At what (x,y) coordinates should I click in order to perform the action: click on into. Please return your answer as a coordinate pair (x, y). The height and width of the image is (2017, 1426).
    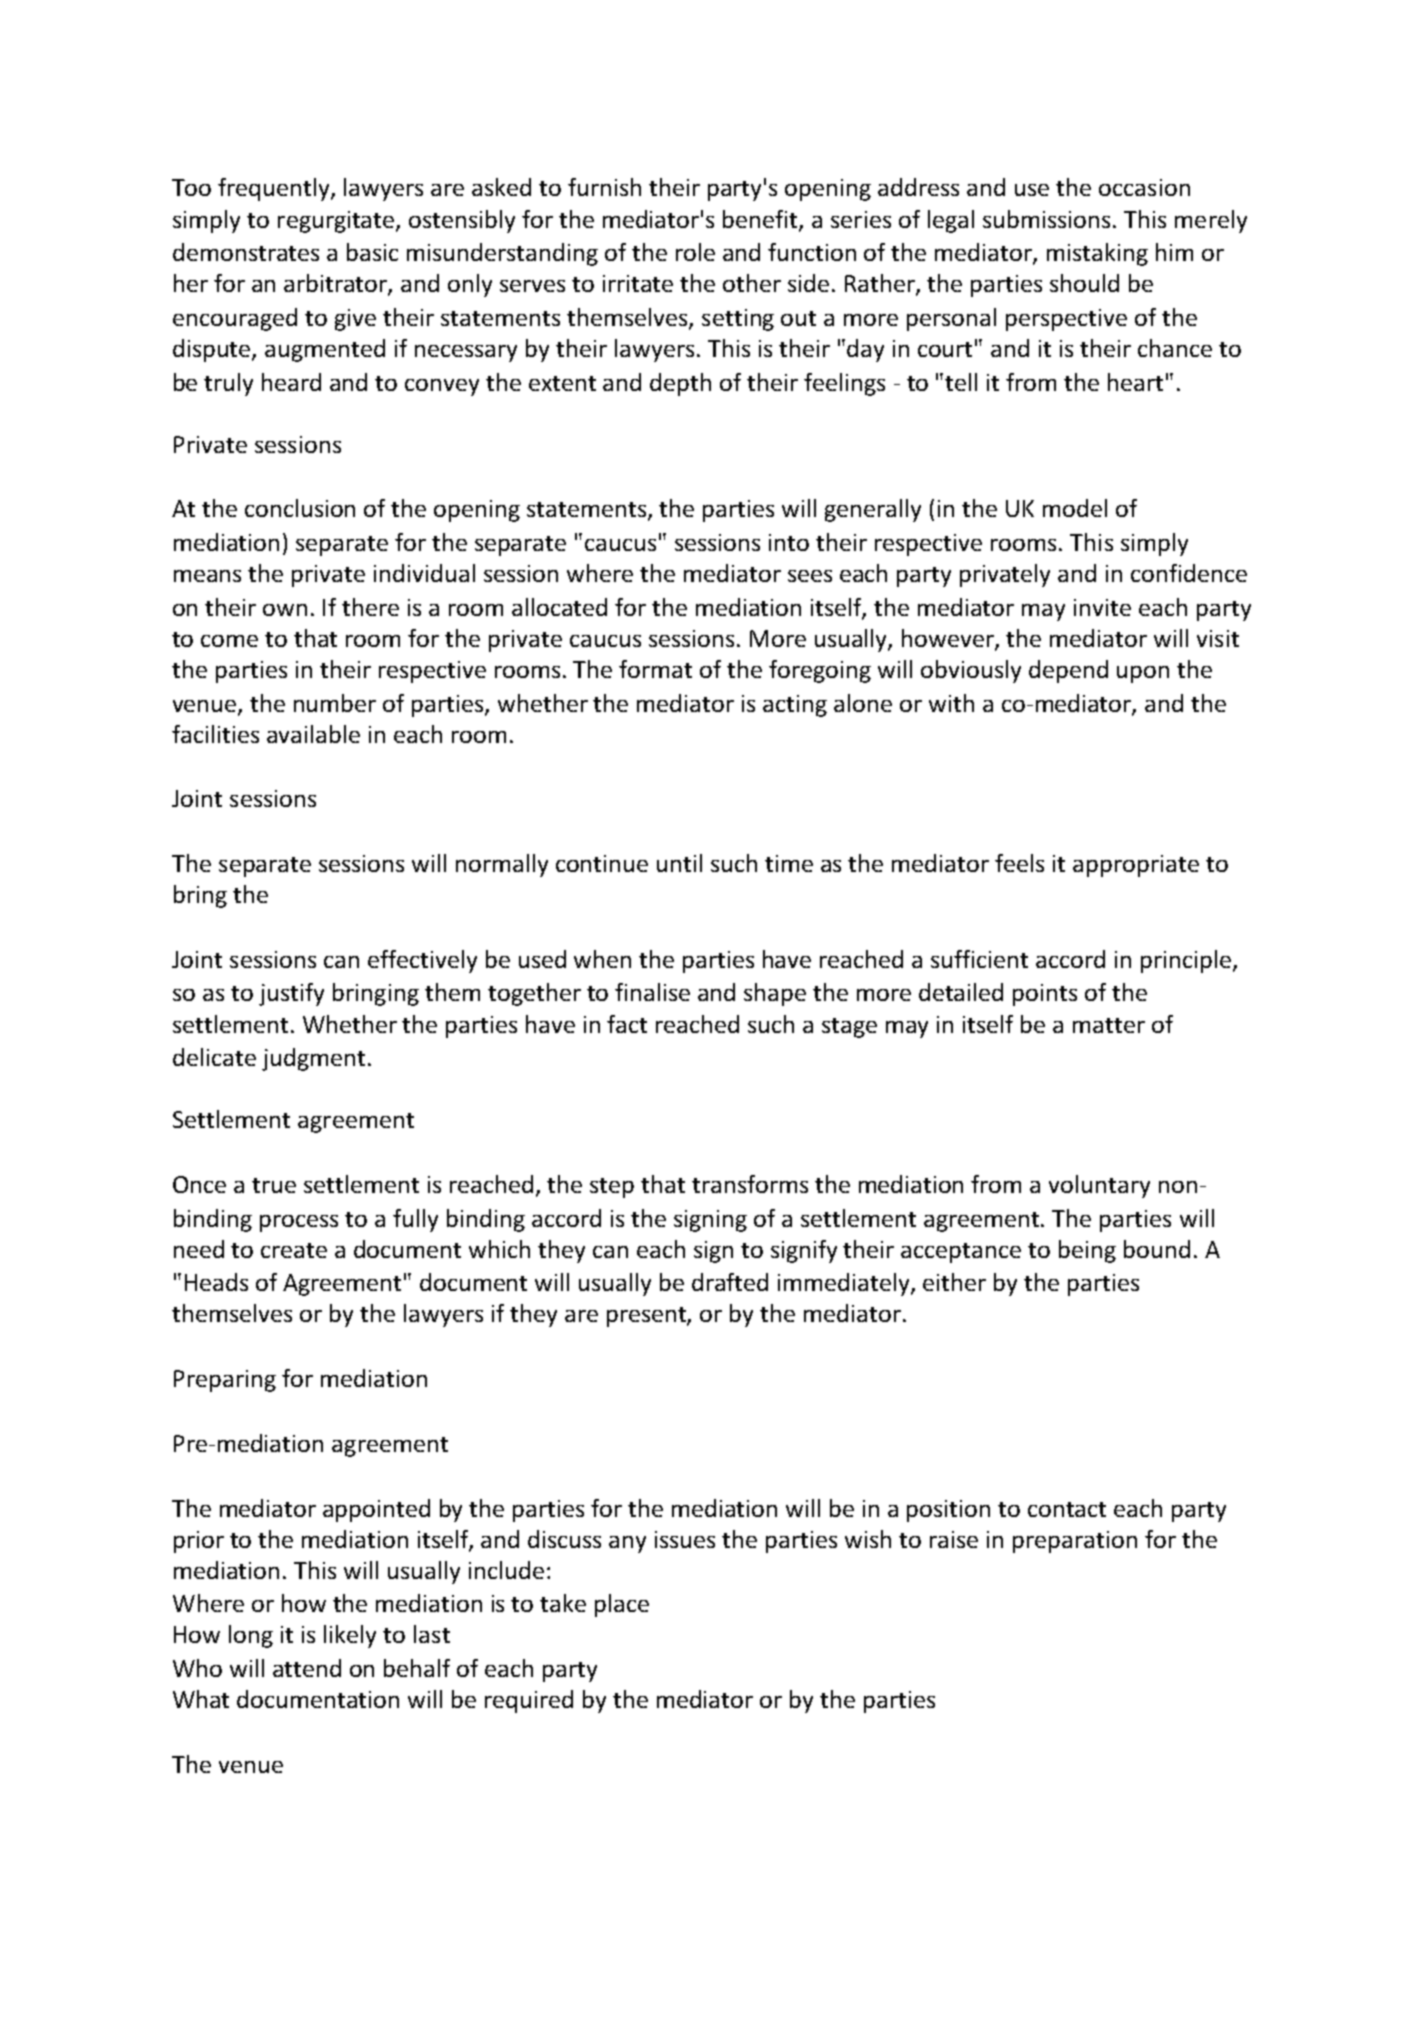
    Looking at the image, I should click on (789, 542).
